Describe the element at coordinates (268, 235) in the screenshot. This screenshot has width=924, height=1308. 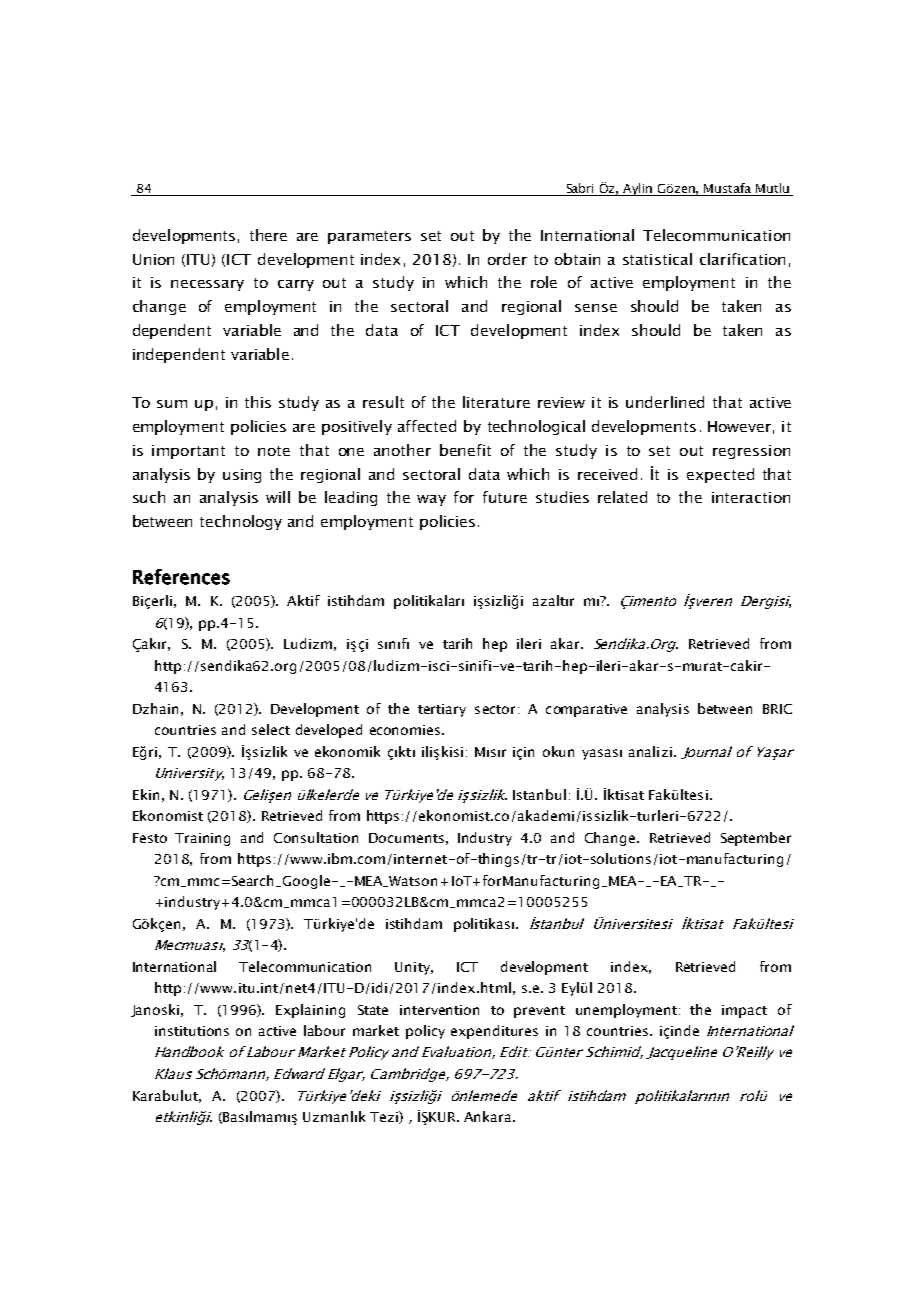
I see `there` at that location.
